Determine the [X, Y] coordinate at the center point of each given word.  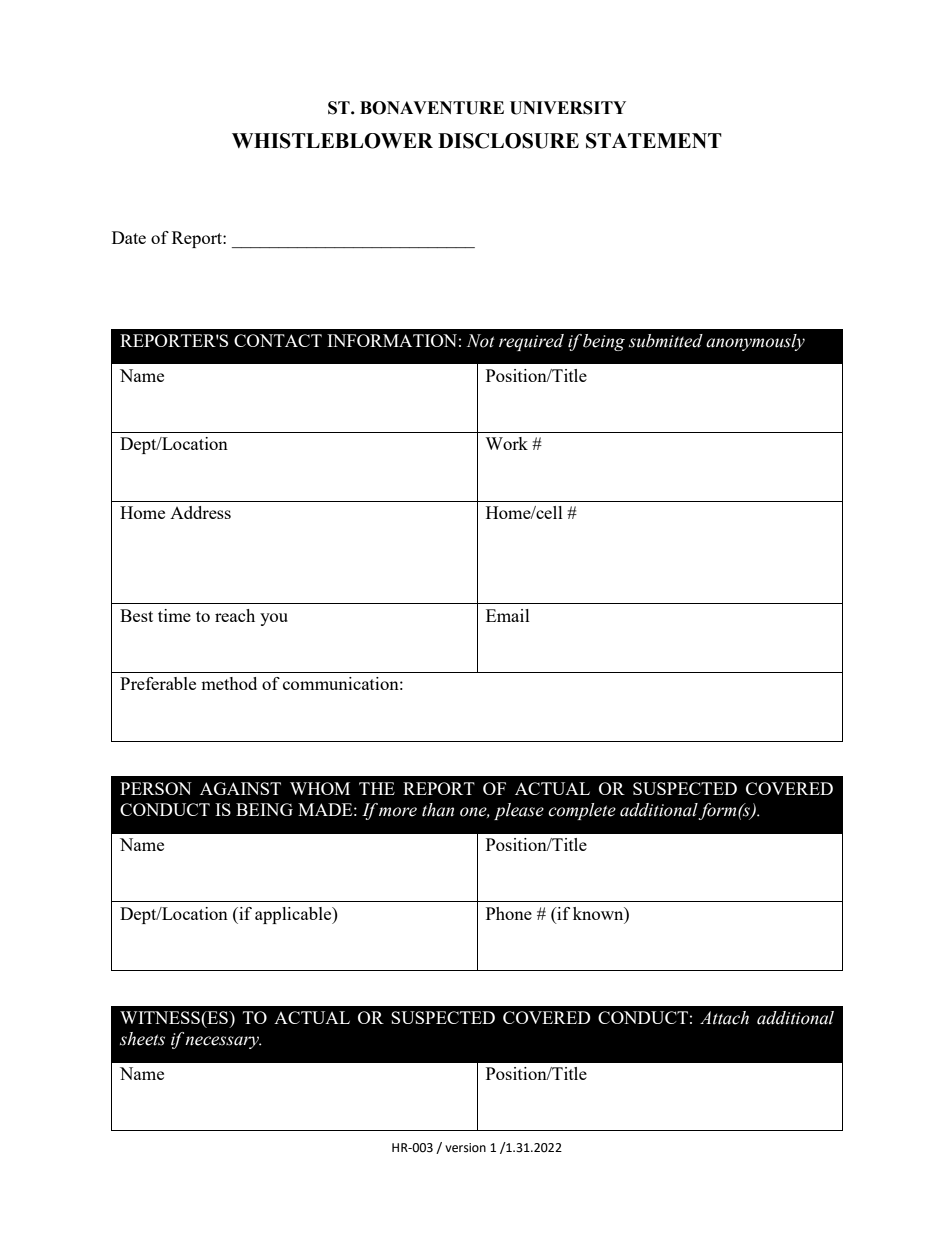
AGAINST [240, 788]
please [519, 811]
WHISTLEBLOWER [332, 141]
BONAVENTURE [432, 108]
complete [582, 811]
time [174, 615]
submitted [666, 341]
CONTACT [278, 340]
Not [481, 341]
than [438, 810]
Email [508, 615]
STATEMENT [654, 141]
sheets [142, 1039]
